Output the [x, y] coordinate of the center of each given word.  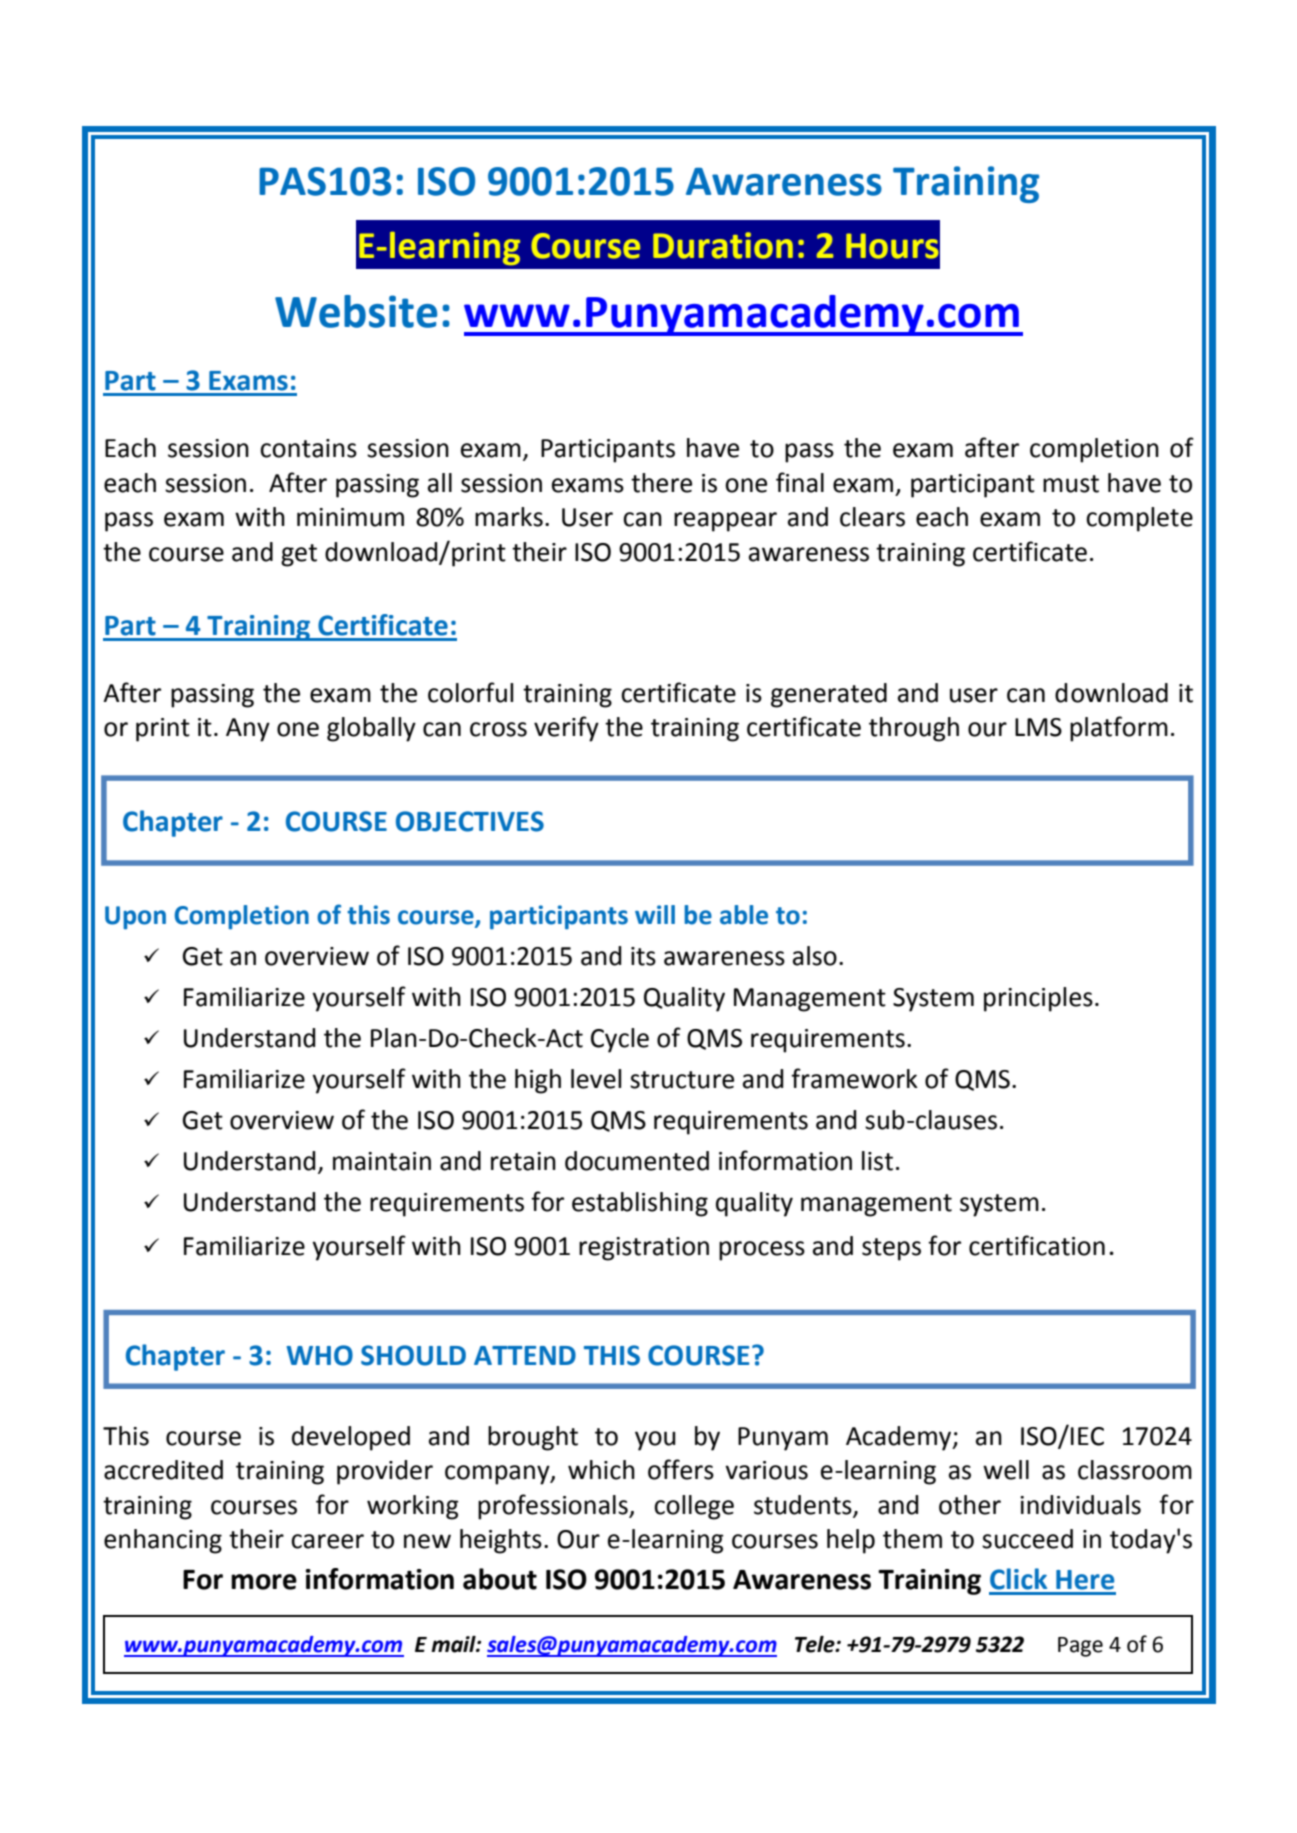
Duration [723, 245]
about [500, 1579]
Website [356, 311]
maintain [382, 1161]
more [264, 1582]
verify [566, 729]
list [877, 1161]
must [1071, 484]
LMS [1038, 727]
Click [1018, 1579]
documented [637, 1161]
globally [371, 729]
